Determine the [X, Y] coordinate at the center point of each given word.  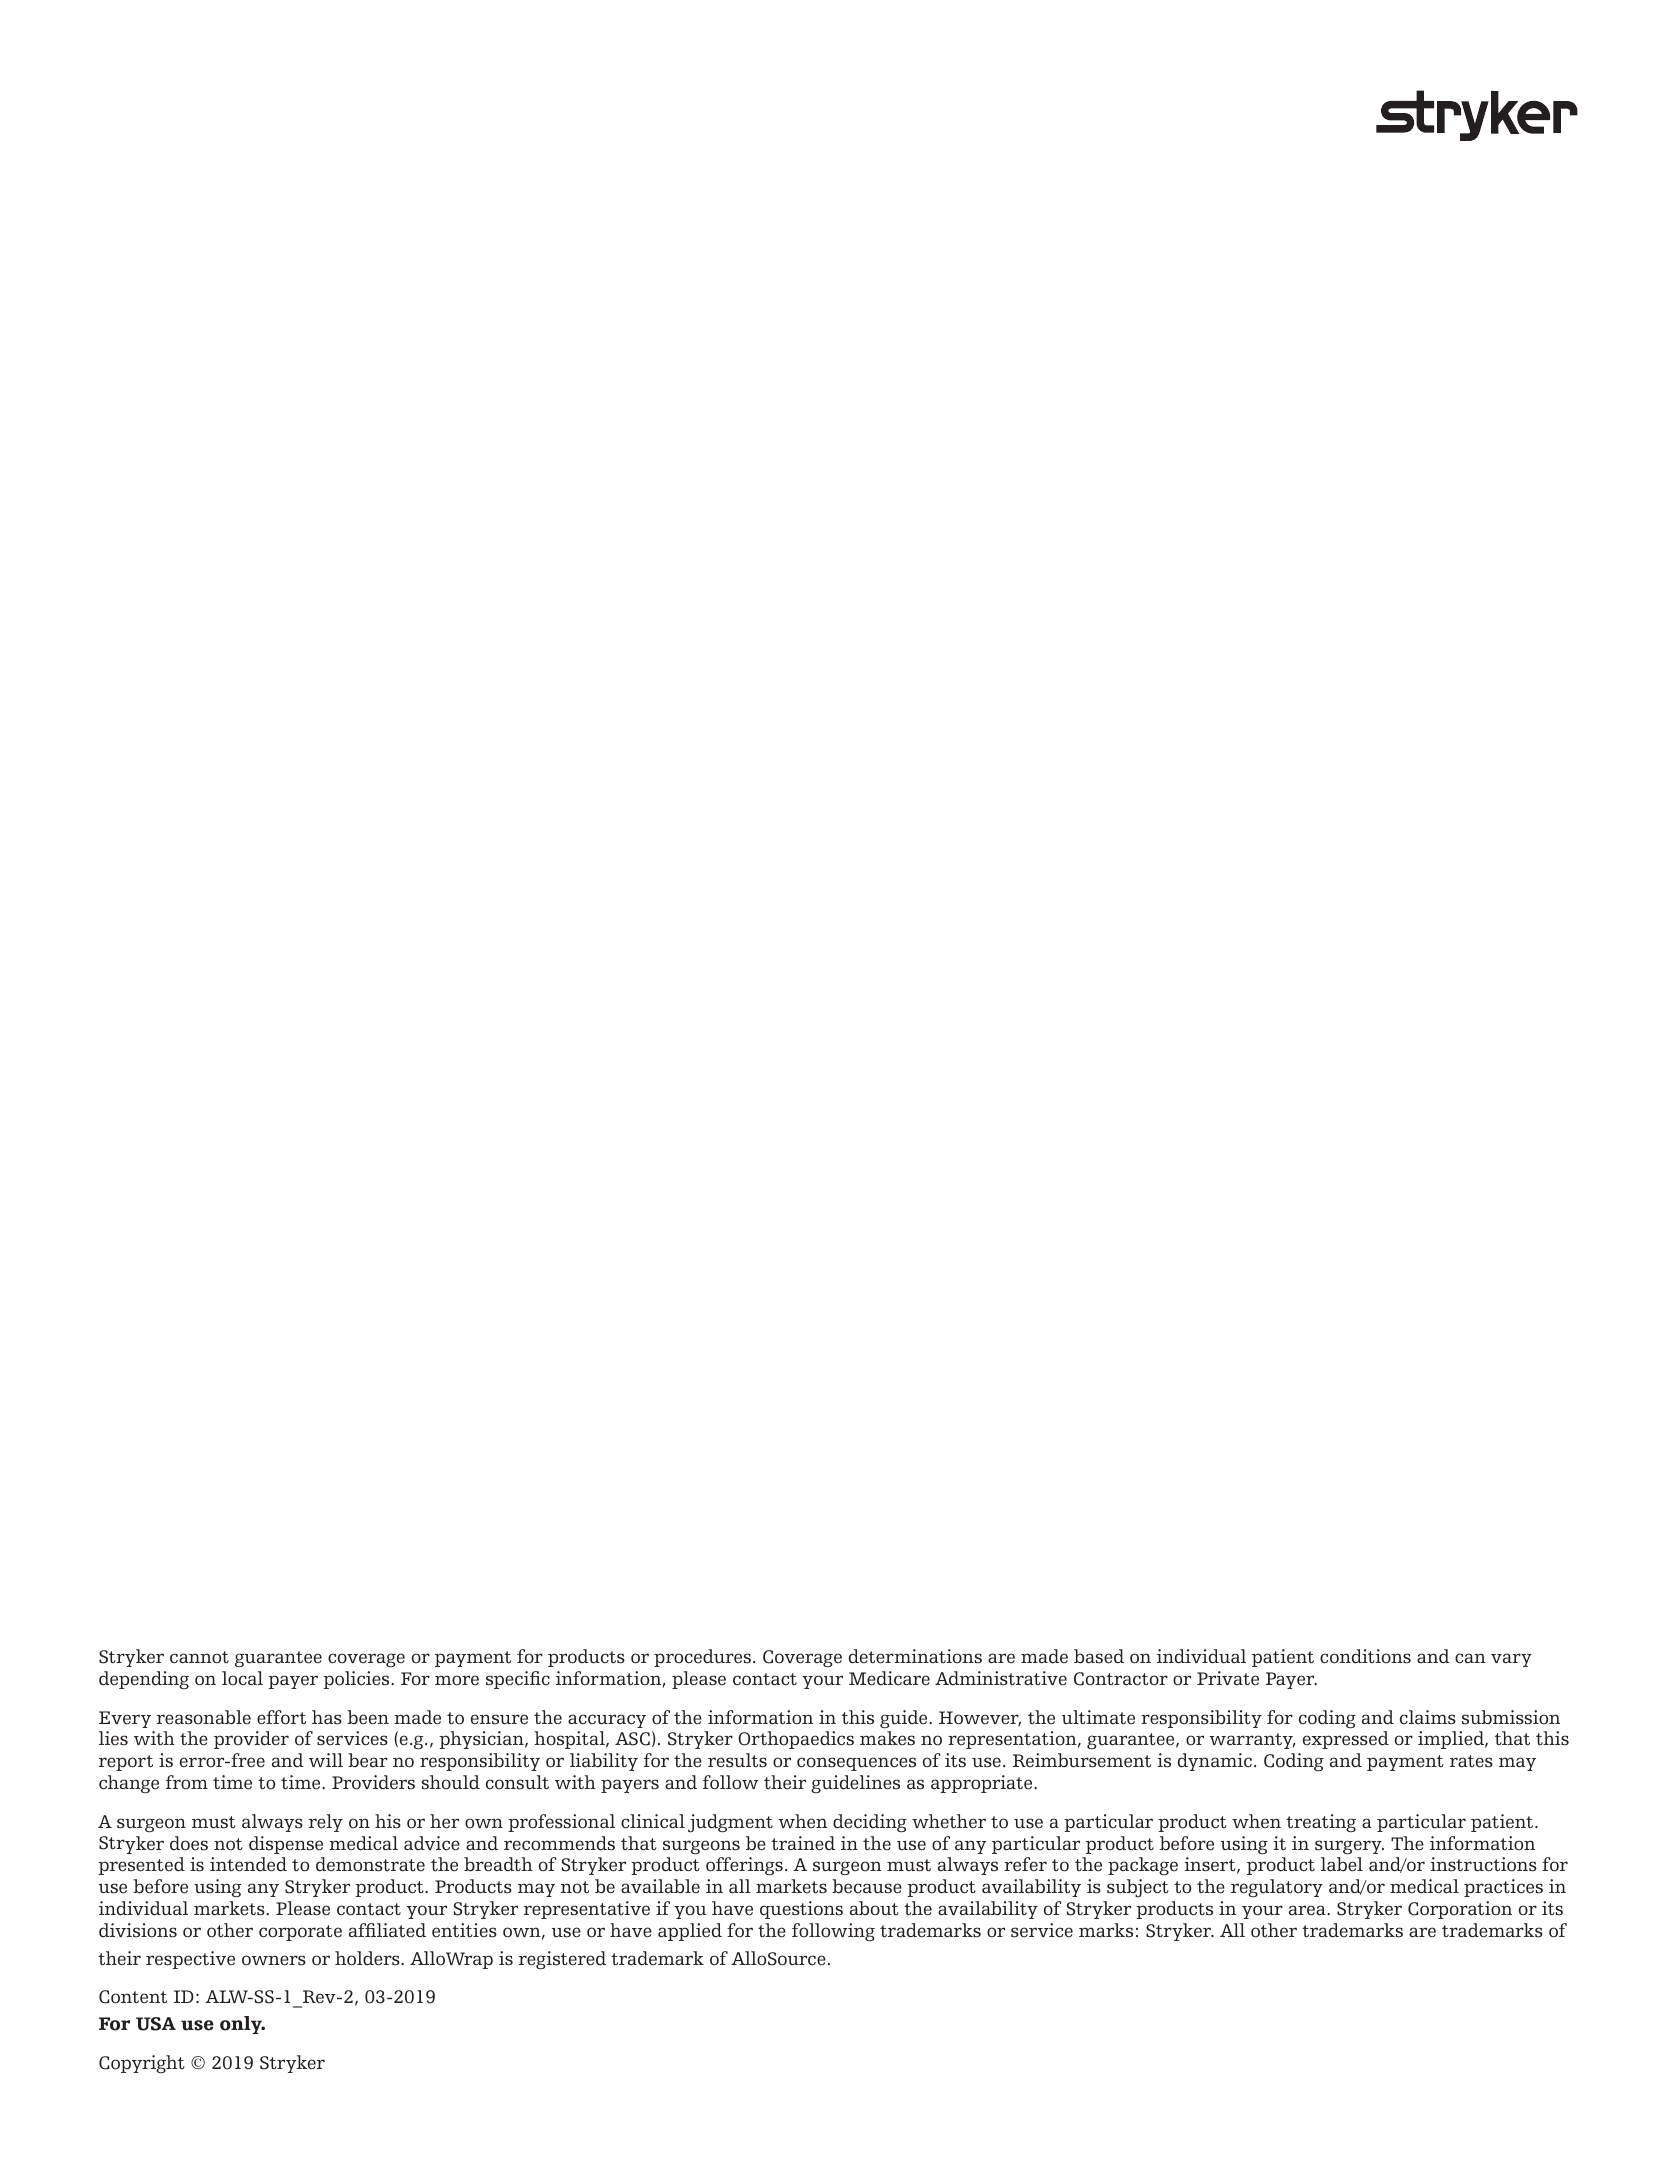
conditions [1365, 1656]
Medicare [889, 1678]
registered [562, 1960]
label [1342, 1864]
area [1308, 1910]
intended [248, 1864]
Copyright [142, 2064]
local [242, 1678]
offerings [744, 1866]
